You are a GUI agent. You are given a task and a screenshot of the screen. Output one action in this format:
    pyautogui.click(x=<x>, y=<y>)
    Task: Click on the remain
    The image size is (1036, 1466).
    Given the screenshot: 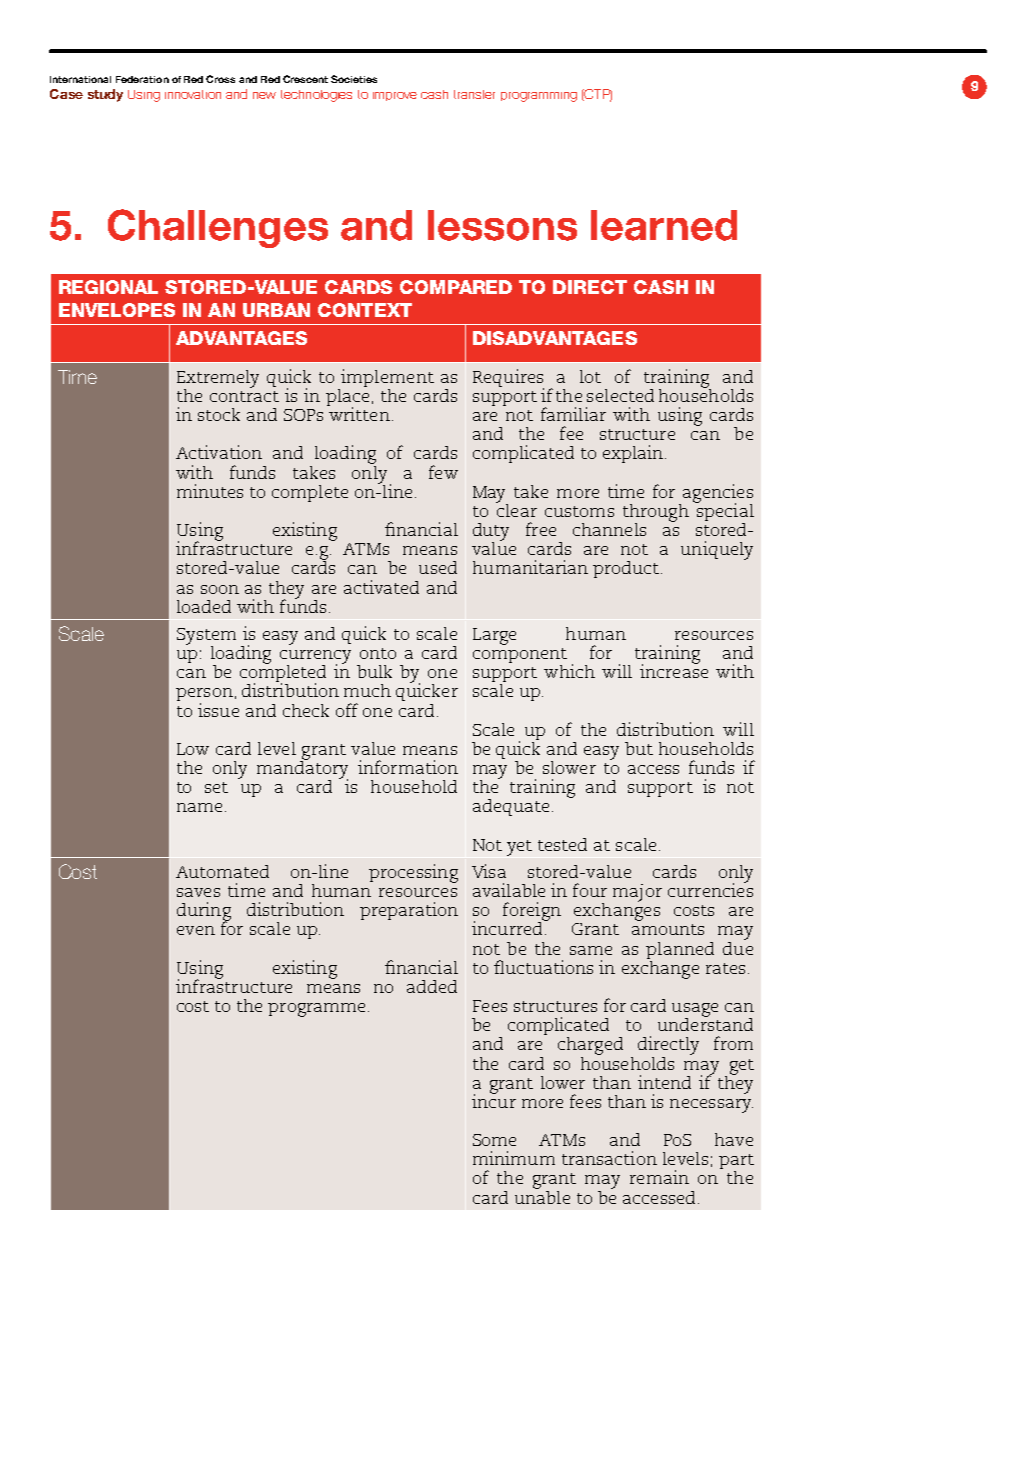 What is the action you would take?
    pyautogui.click(x=659, y=1177)
